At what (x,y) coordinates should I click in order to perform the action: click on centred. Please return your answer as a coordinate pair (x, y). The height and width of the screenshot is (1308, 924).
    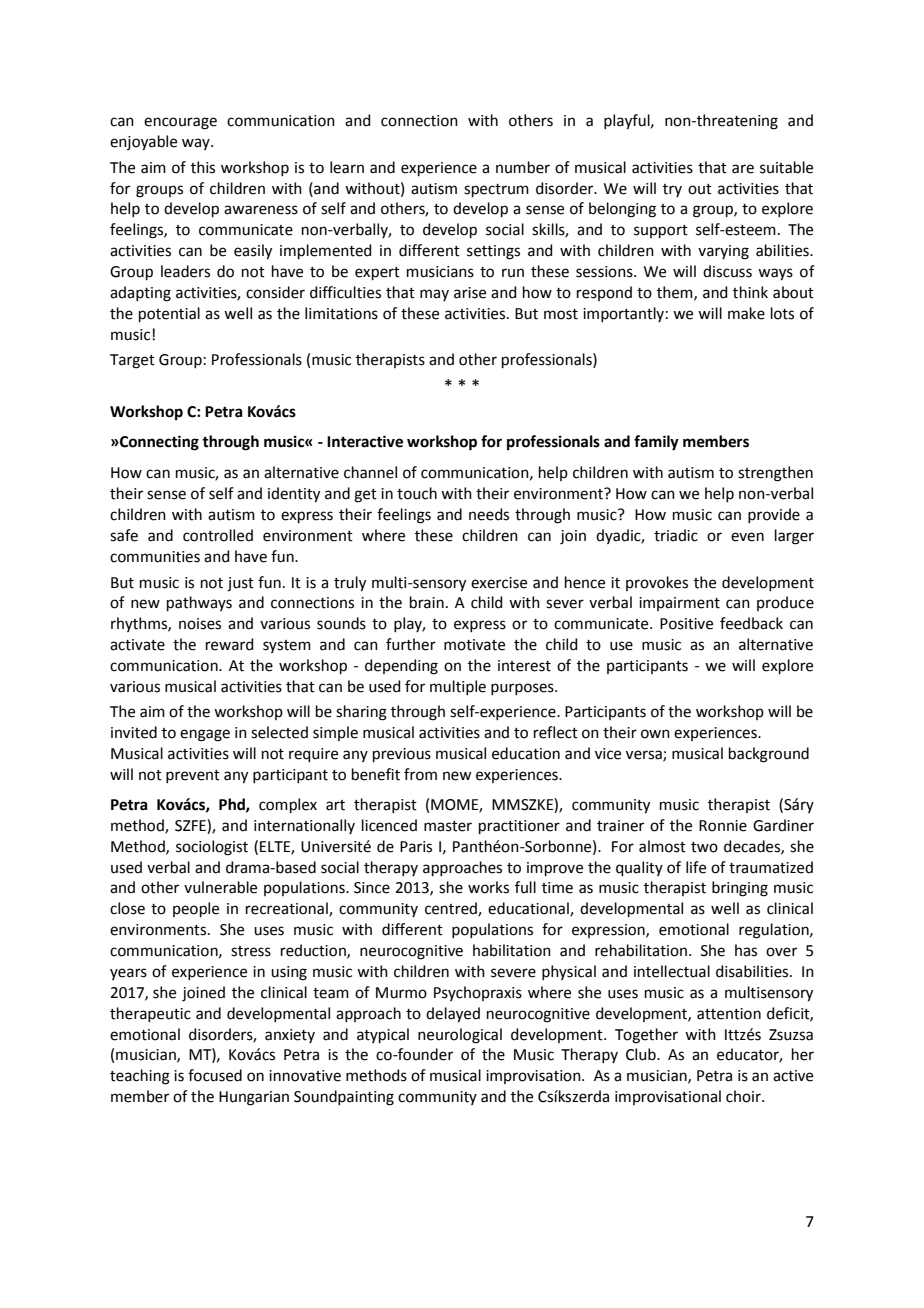
    Looking at the image, I should click on (452, 909).
